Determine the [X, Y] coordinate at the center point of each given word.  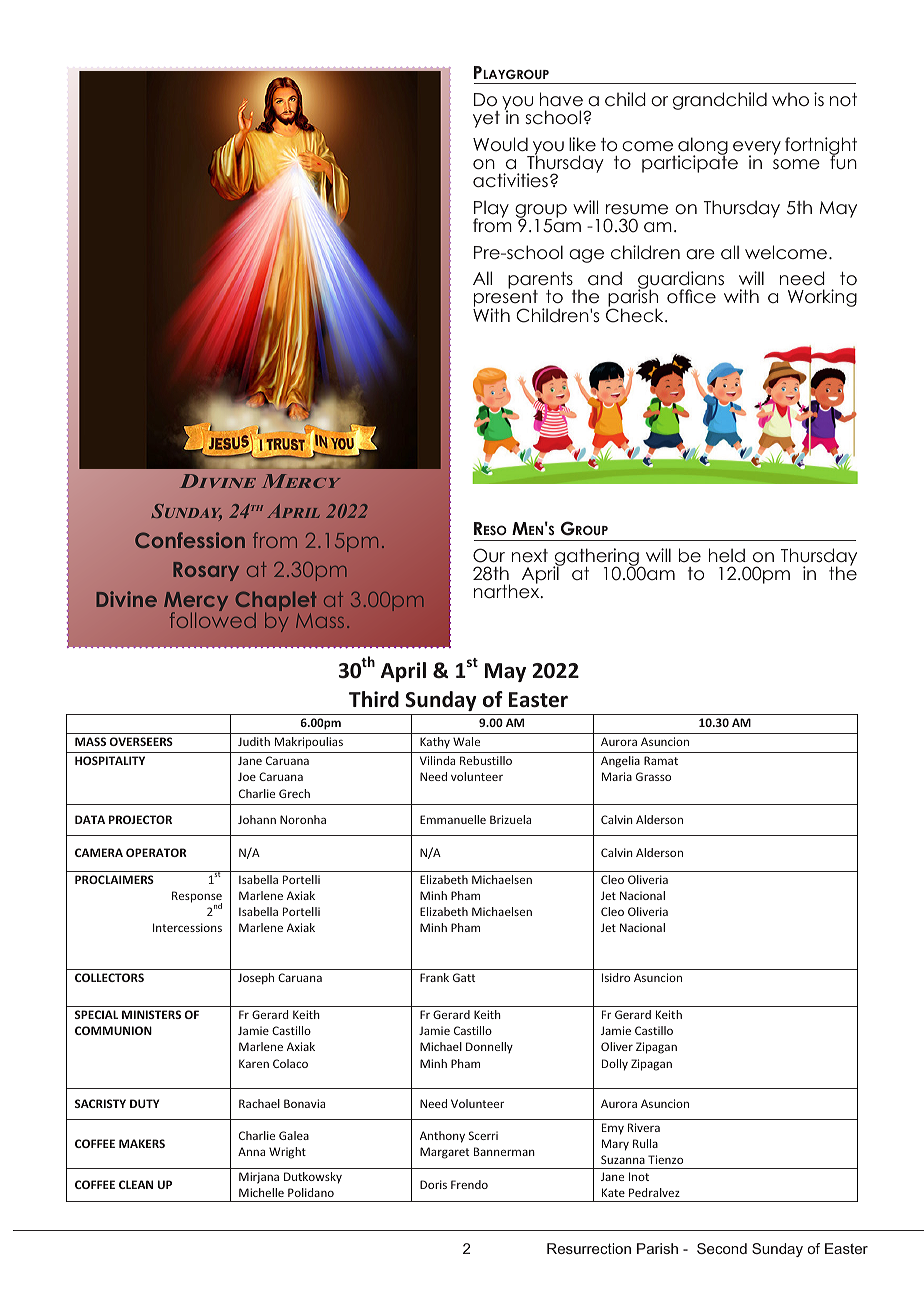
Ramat [661, 760]
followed [213, 619]
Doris [433, 1184]
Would [500, 144]
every [757, 149]
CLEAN [136, 1184]
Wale [466, 741]
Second [722, 1248]
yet [486, 119]
